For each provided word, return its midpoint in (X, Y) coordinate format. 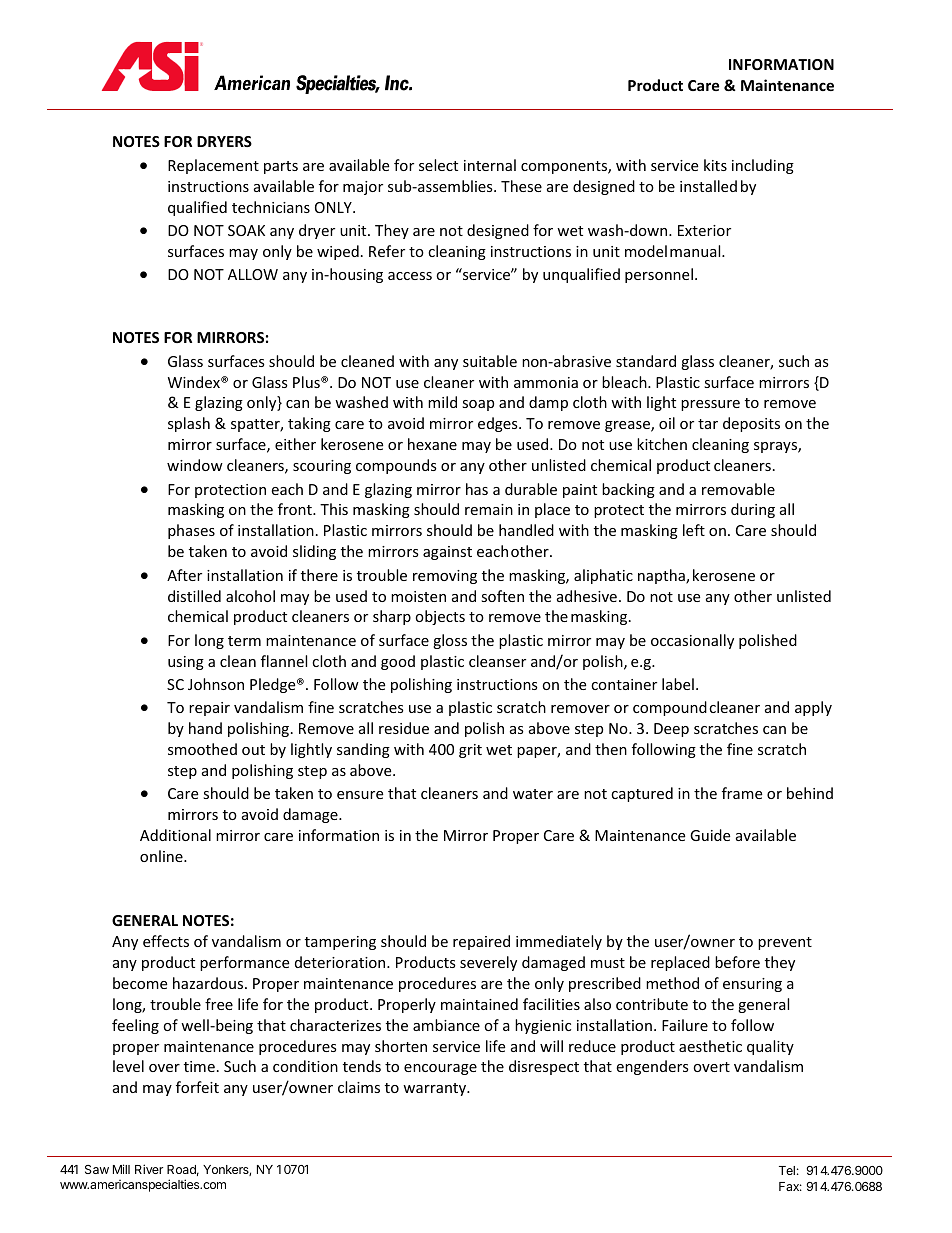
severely (488, 963)
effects (166, 941)
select (438, 165)
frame (742, 793)
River (149, 1169)
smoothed (202, 749)
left (694, 530)
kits (715, 165)
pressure (710, 405)
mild (442, 402)
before (737, 962)
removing (445, 577)
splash (189, 424)
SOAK (246, 230)
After (184, 575)
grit (470, 751)
